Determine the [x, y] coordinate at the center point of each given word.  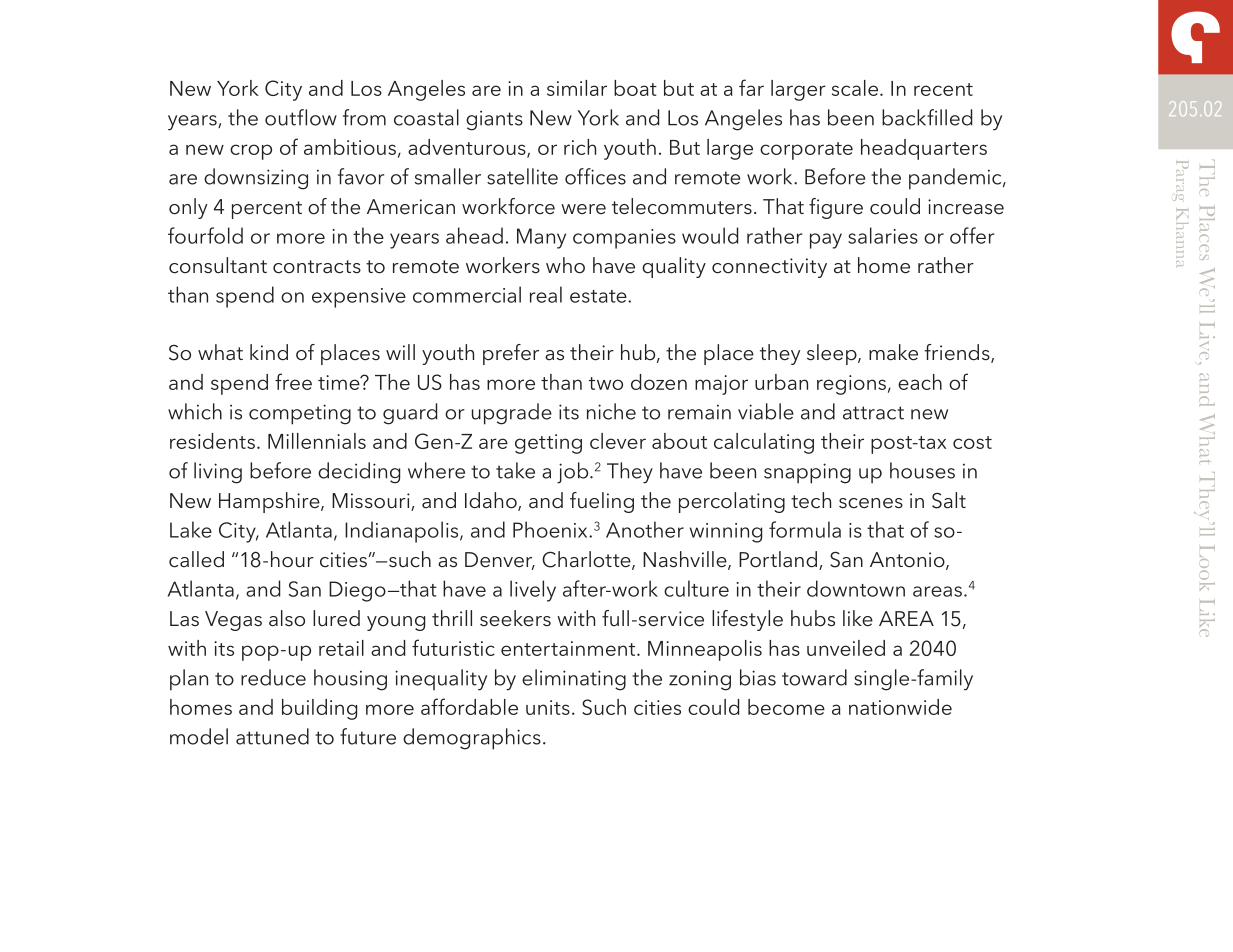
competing [300, 414]
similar [577, 88]
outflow [301, 117]
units [548, 707]
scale [856, 88]
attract [873, 413]
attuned [272, 736]
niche [611, 411]
